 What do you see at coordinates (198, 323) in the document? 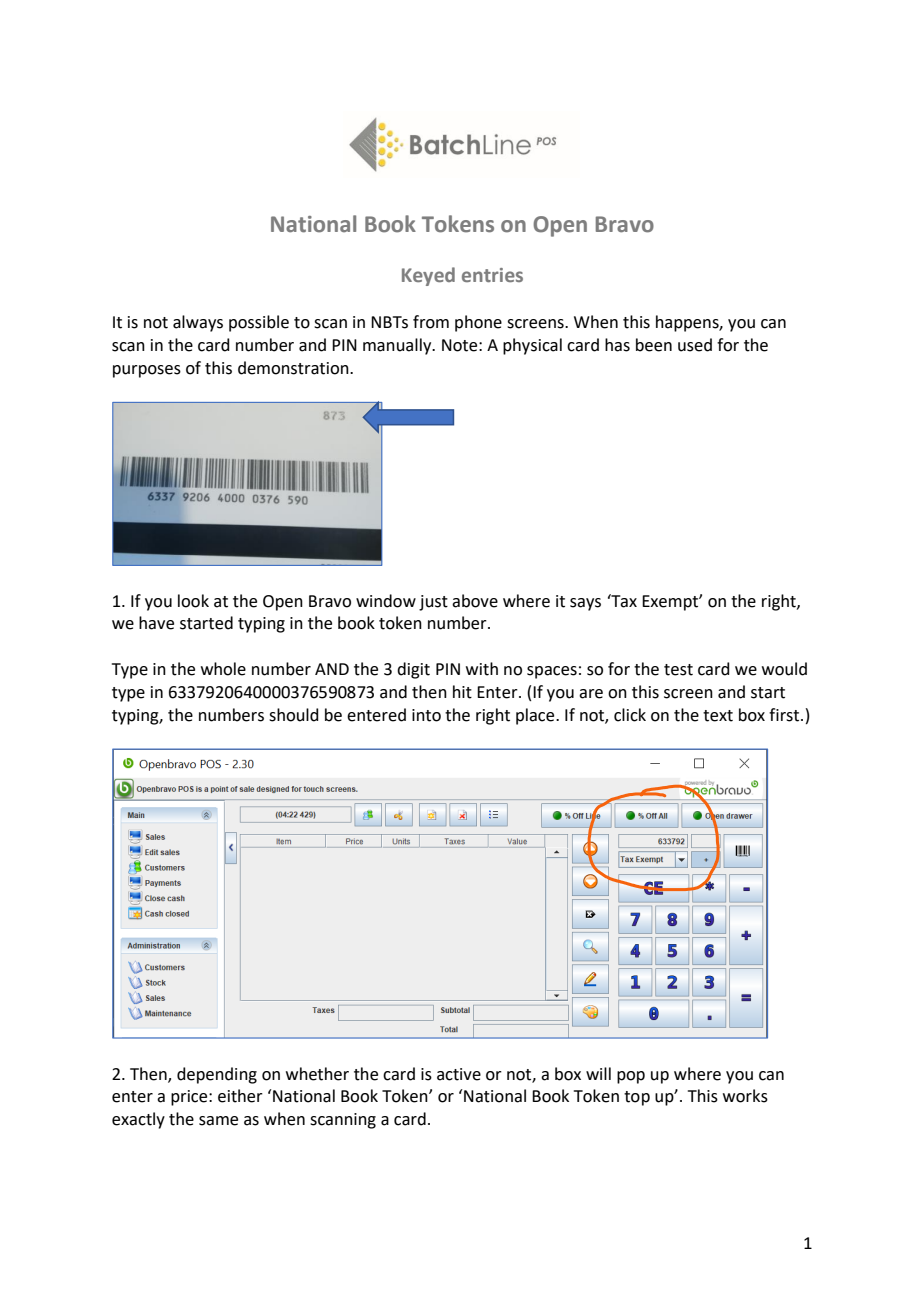
I see `always` at bounding box center [198, 323].
